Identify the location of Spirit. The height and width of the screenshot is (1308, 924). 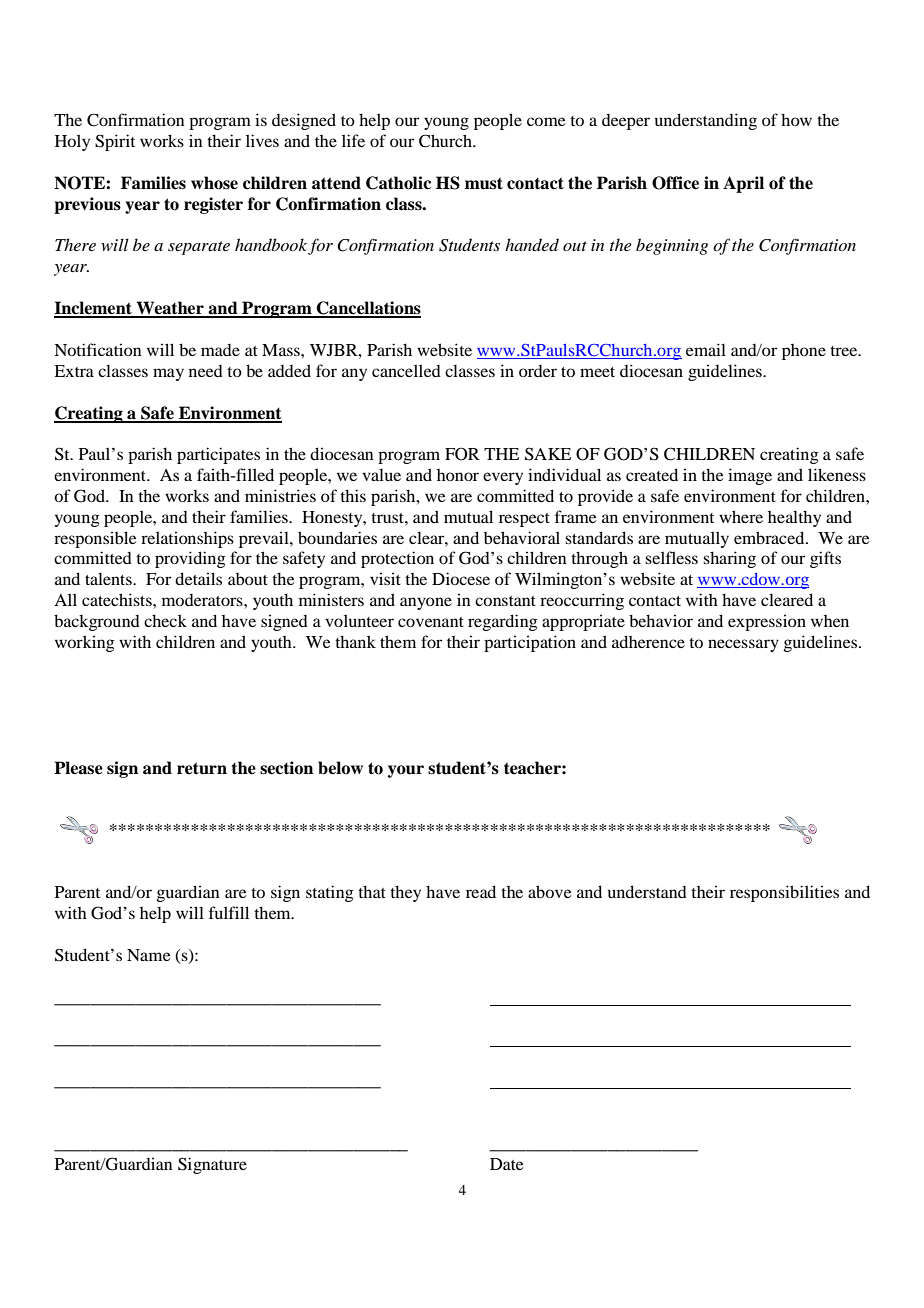
(115, 142).
